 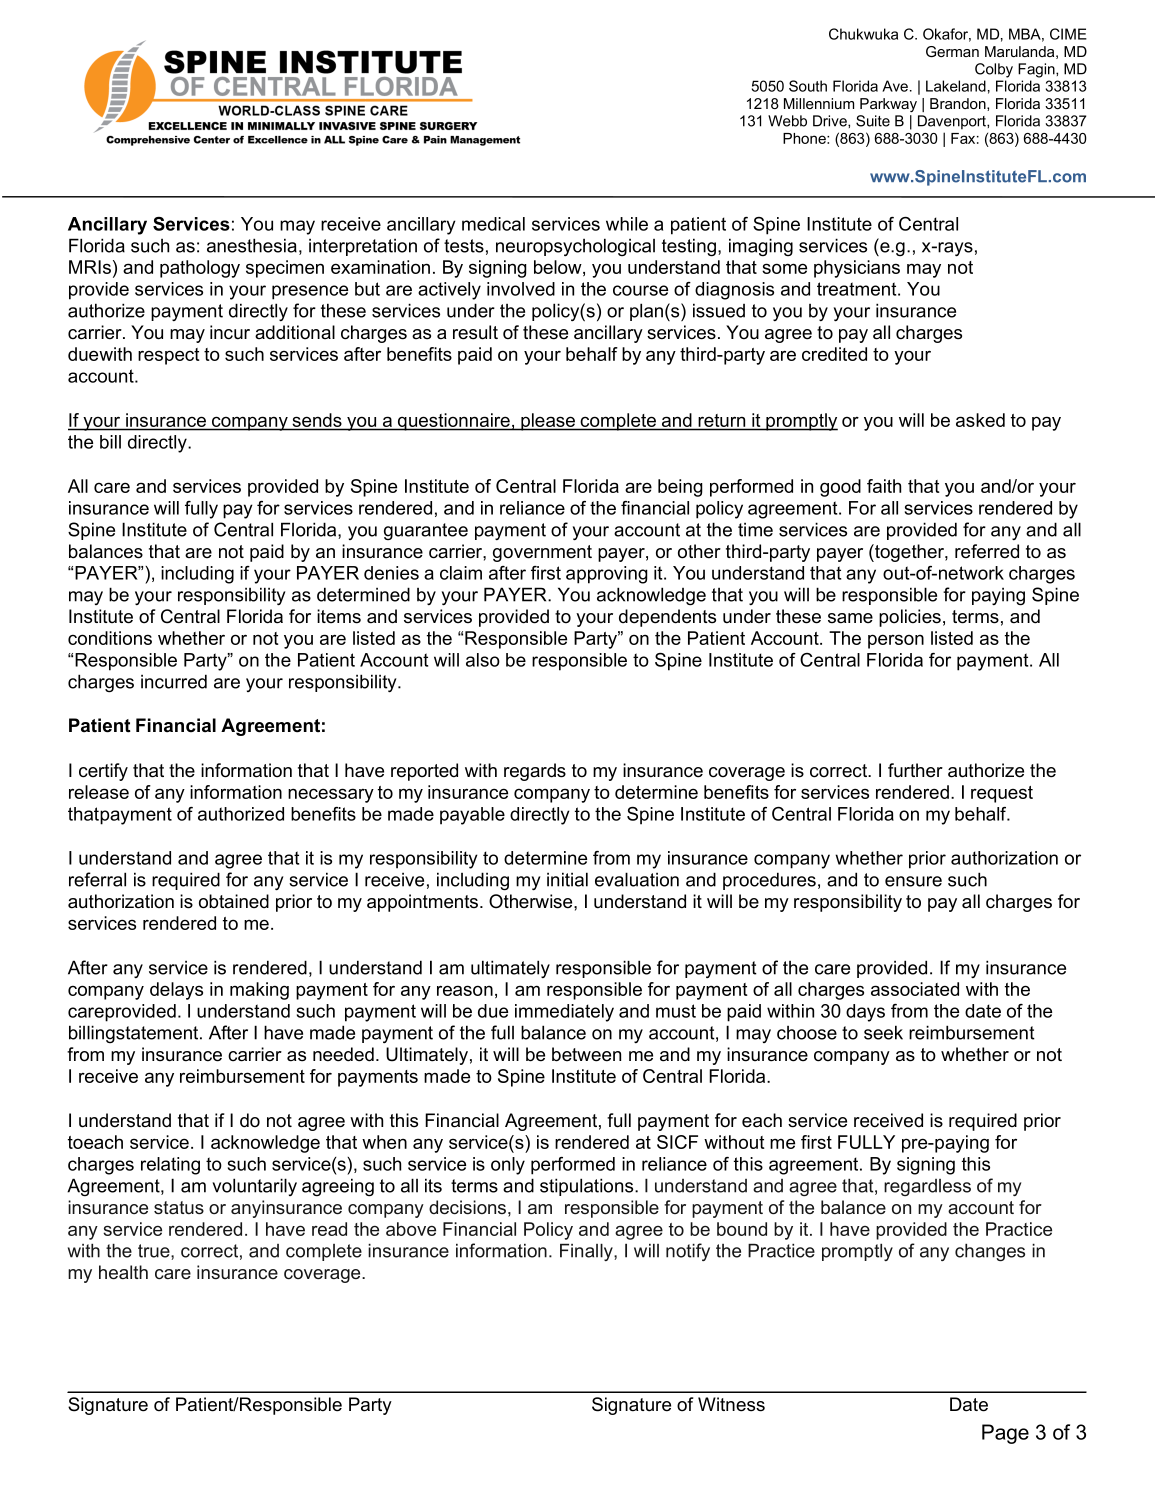 What do you see at coordinates (627, 224) in the image?
I see `while` at bounding box center [627, 224].
